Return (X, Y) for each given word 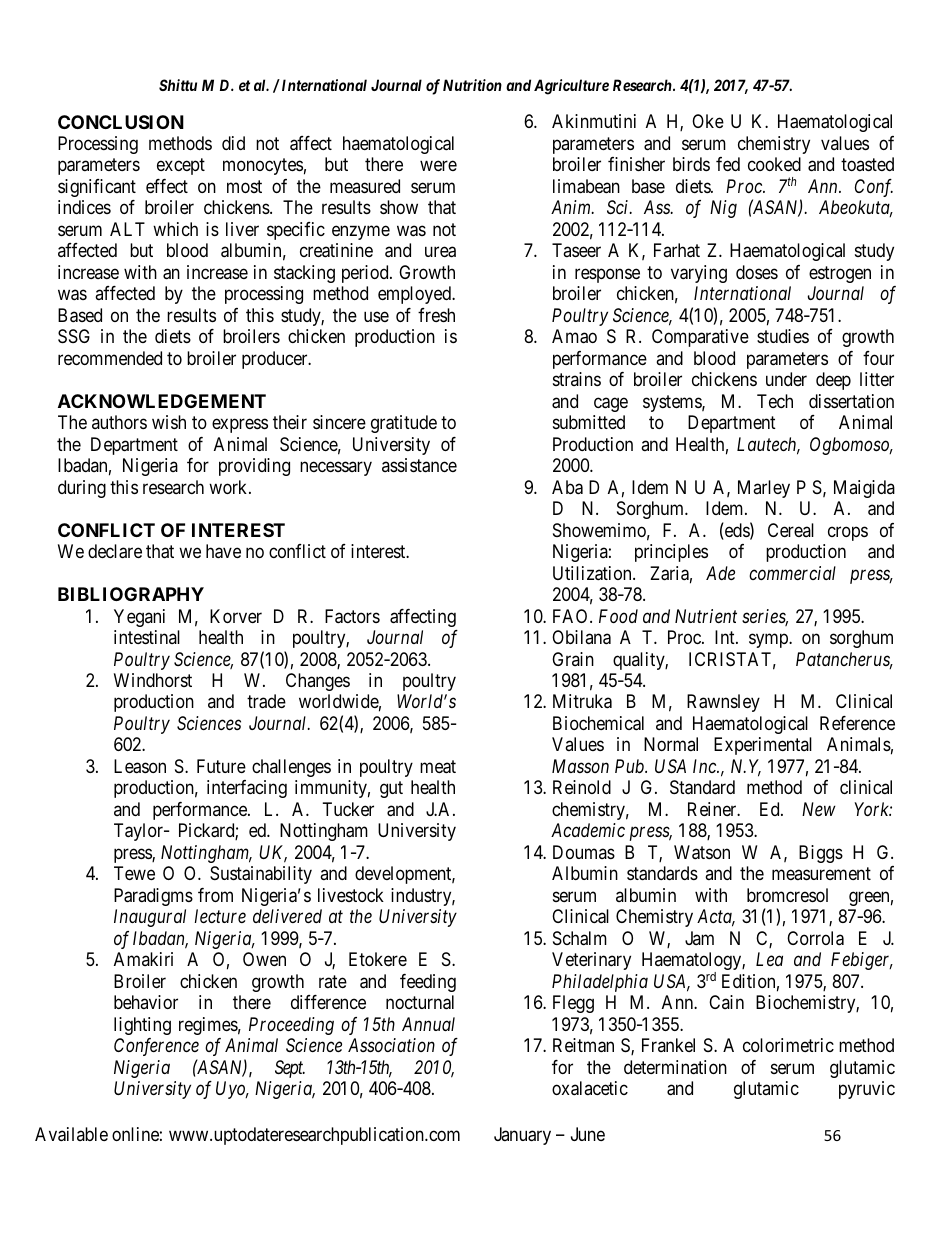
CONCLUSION (121, 122)
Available (71, 1134)
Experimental (763, 746)
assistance (419, 465)
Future (221, 766)
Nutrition (472, 85)
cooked (774, 164)
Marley (764, 489)
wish (169, 422)
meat (438, 767)
